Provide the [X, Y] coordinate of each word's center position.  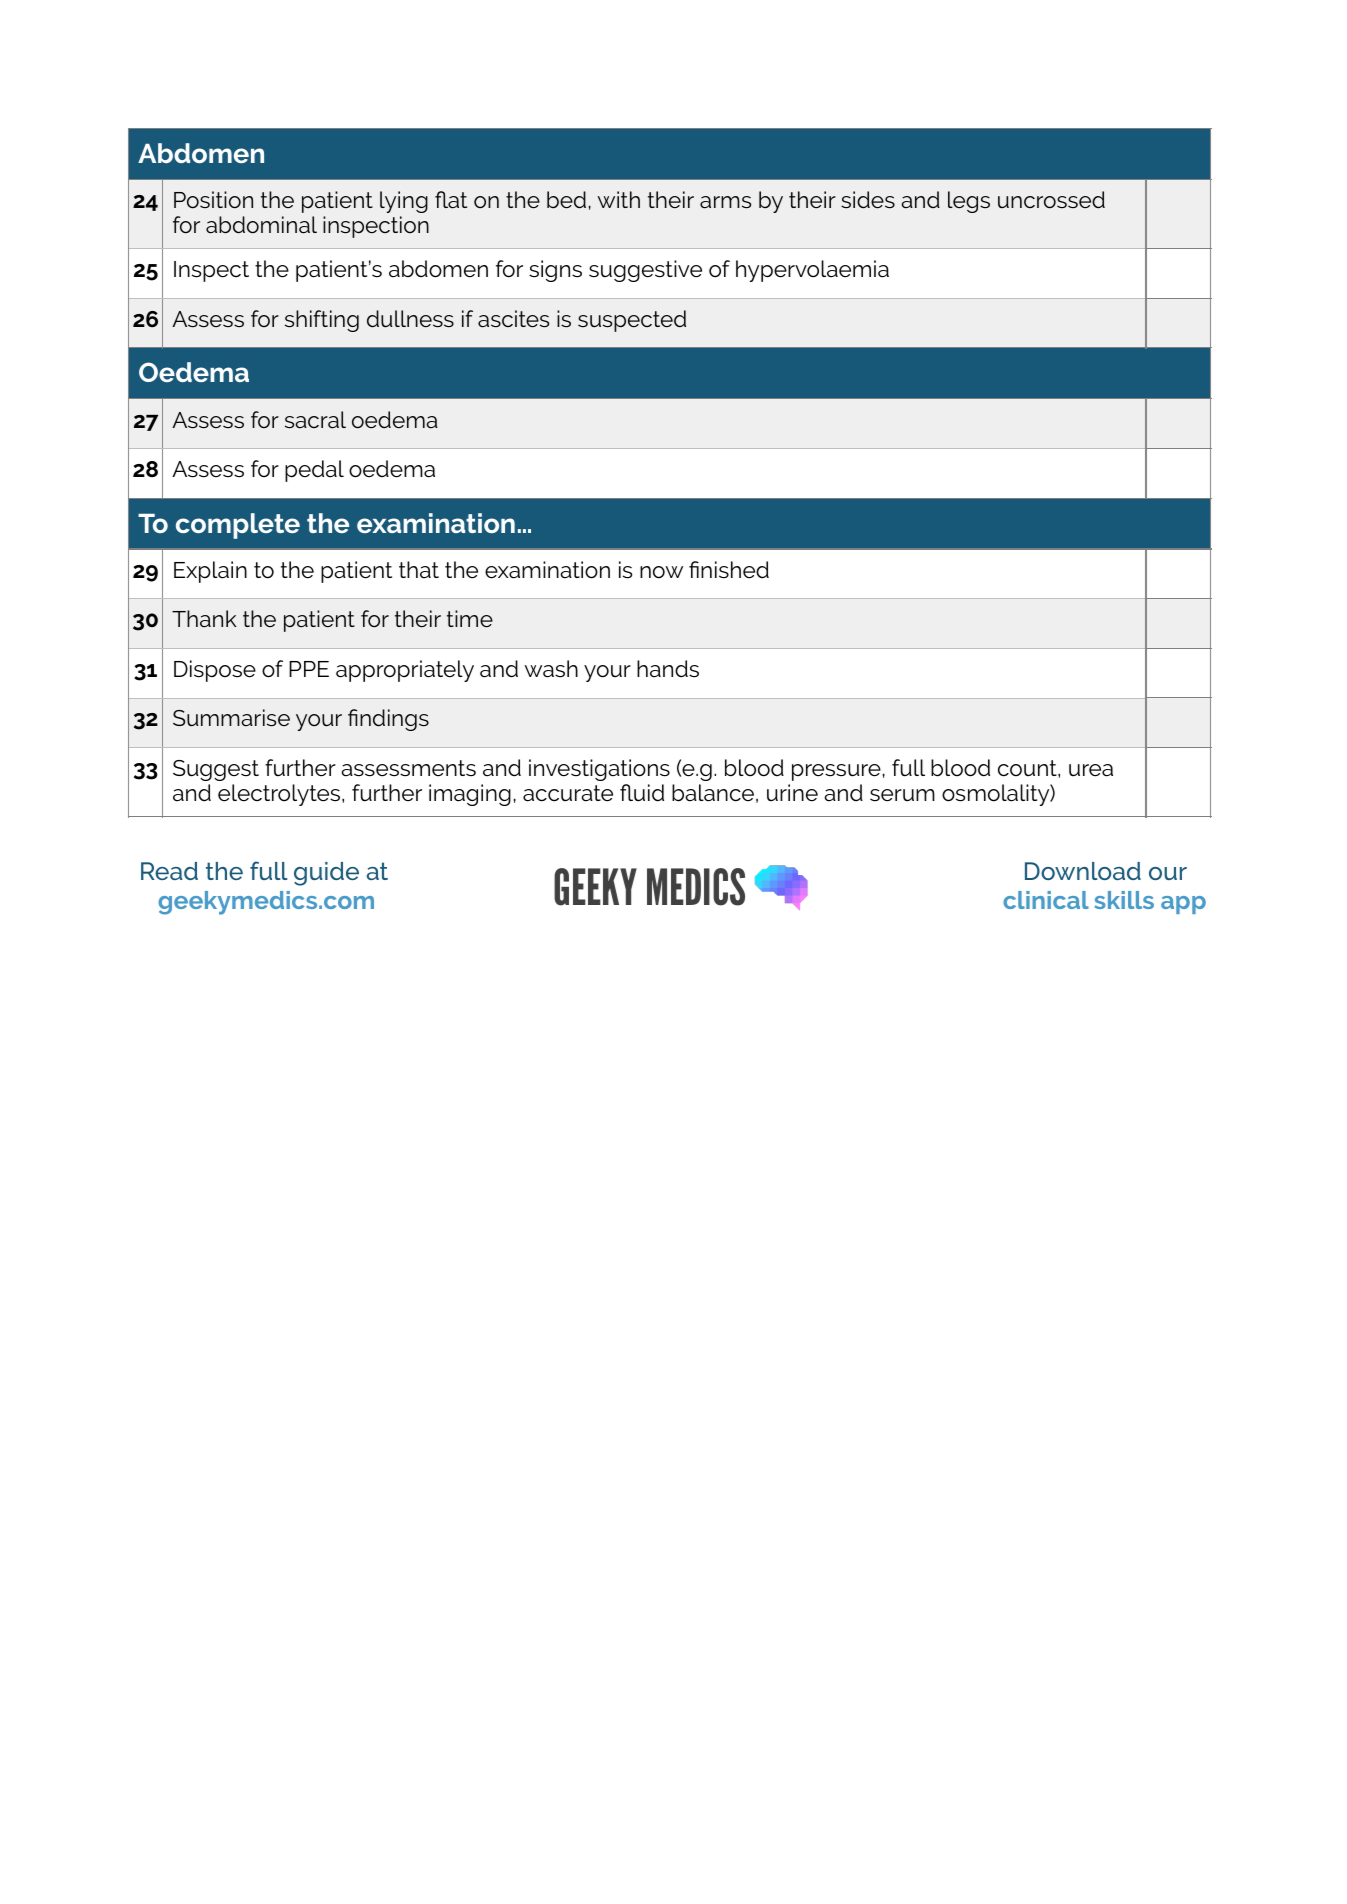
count [1028, 768]
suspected [632, 321]
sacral [315, 420]
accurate [568, 793]
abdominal [261, 225]
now [661, 572]
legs [969, 202]
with [619, 199]
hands [668, 669]
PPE [309, 669]
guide [326, 874]
